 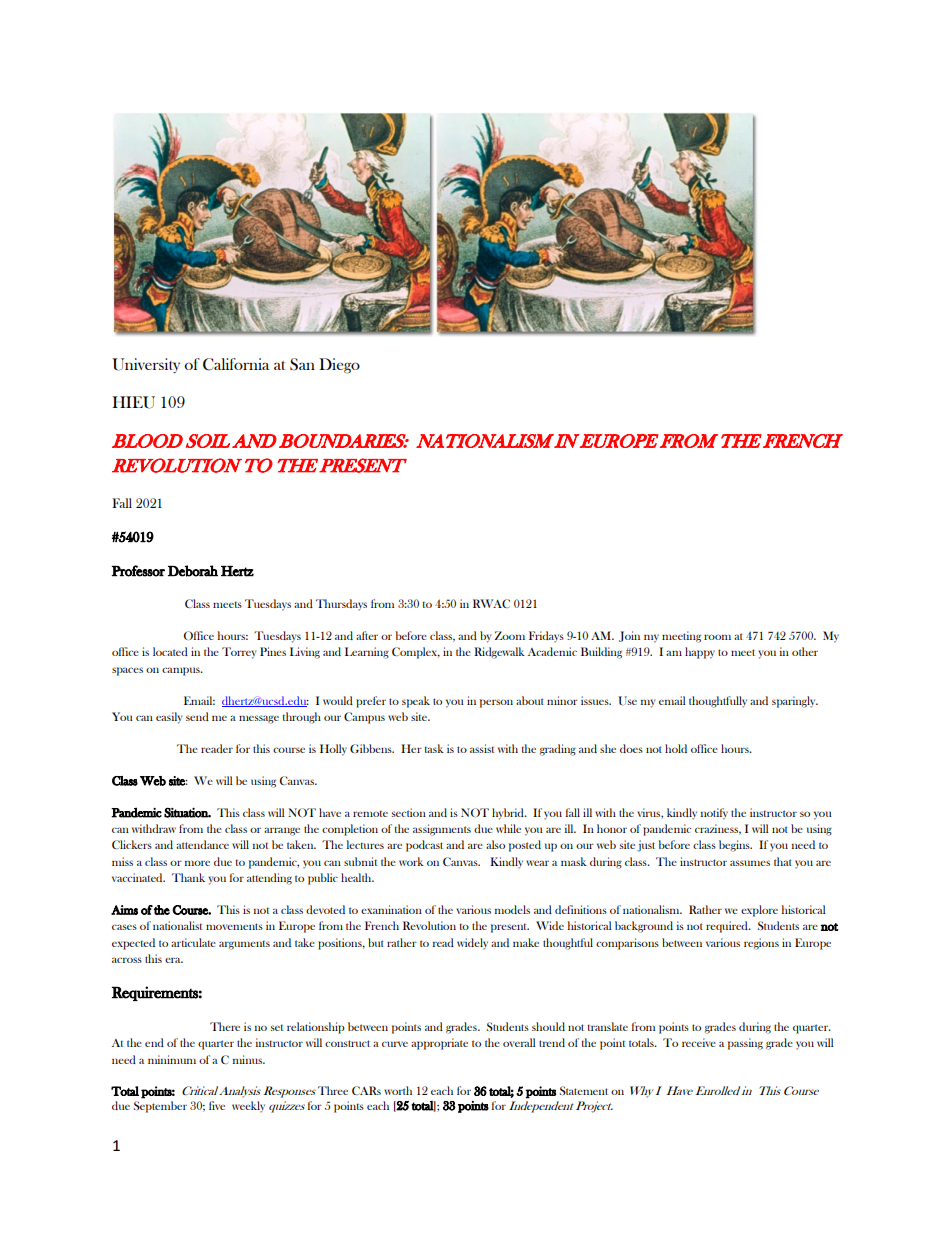 I want to click on Deborah, so click(x=193, y=571).
